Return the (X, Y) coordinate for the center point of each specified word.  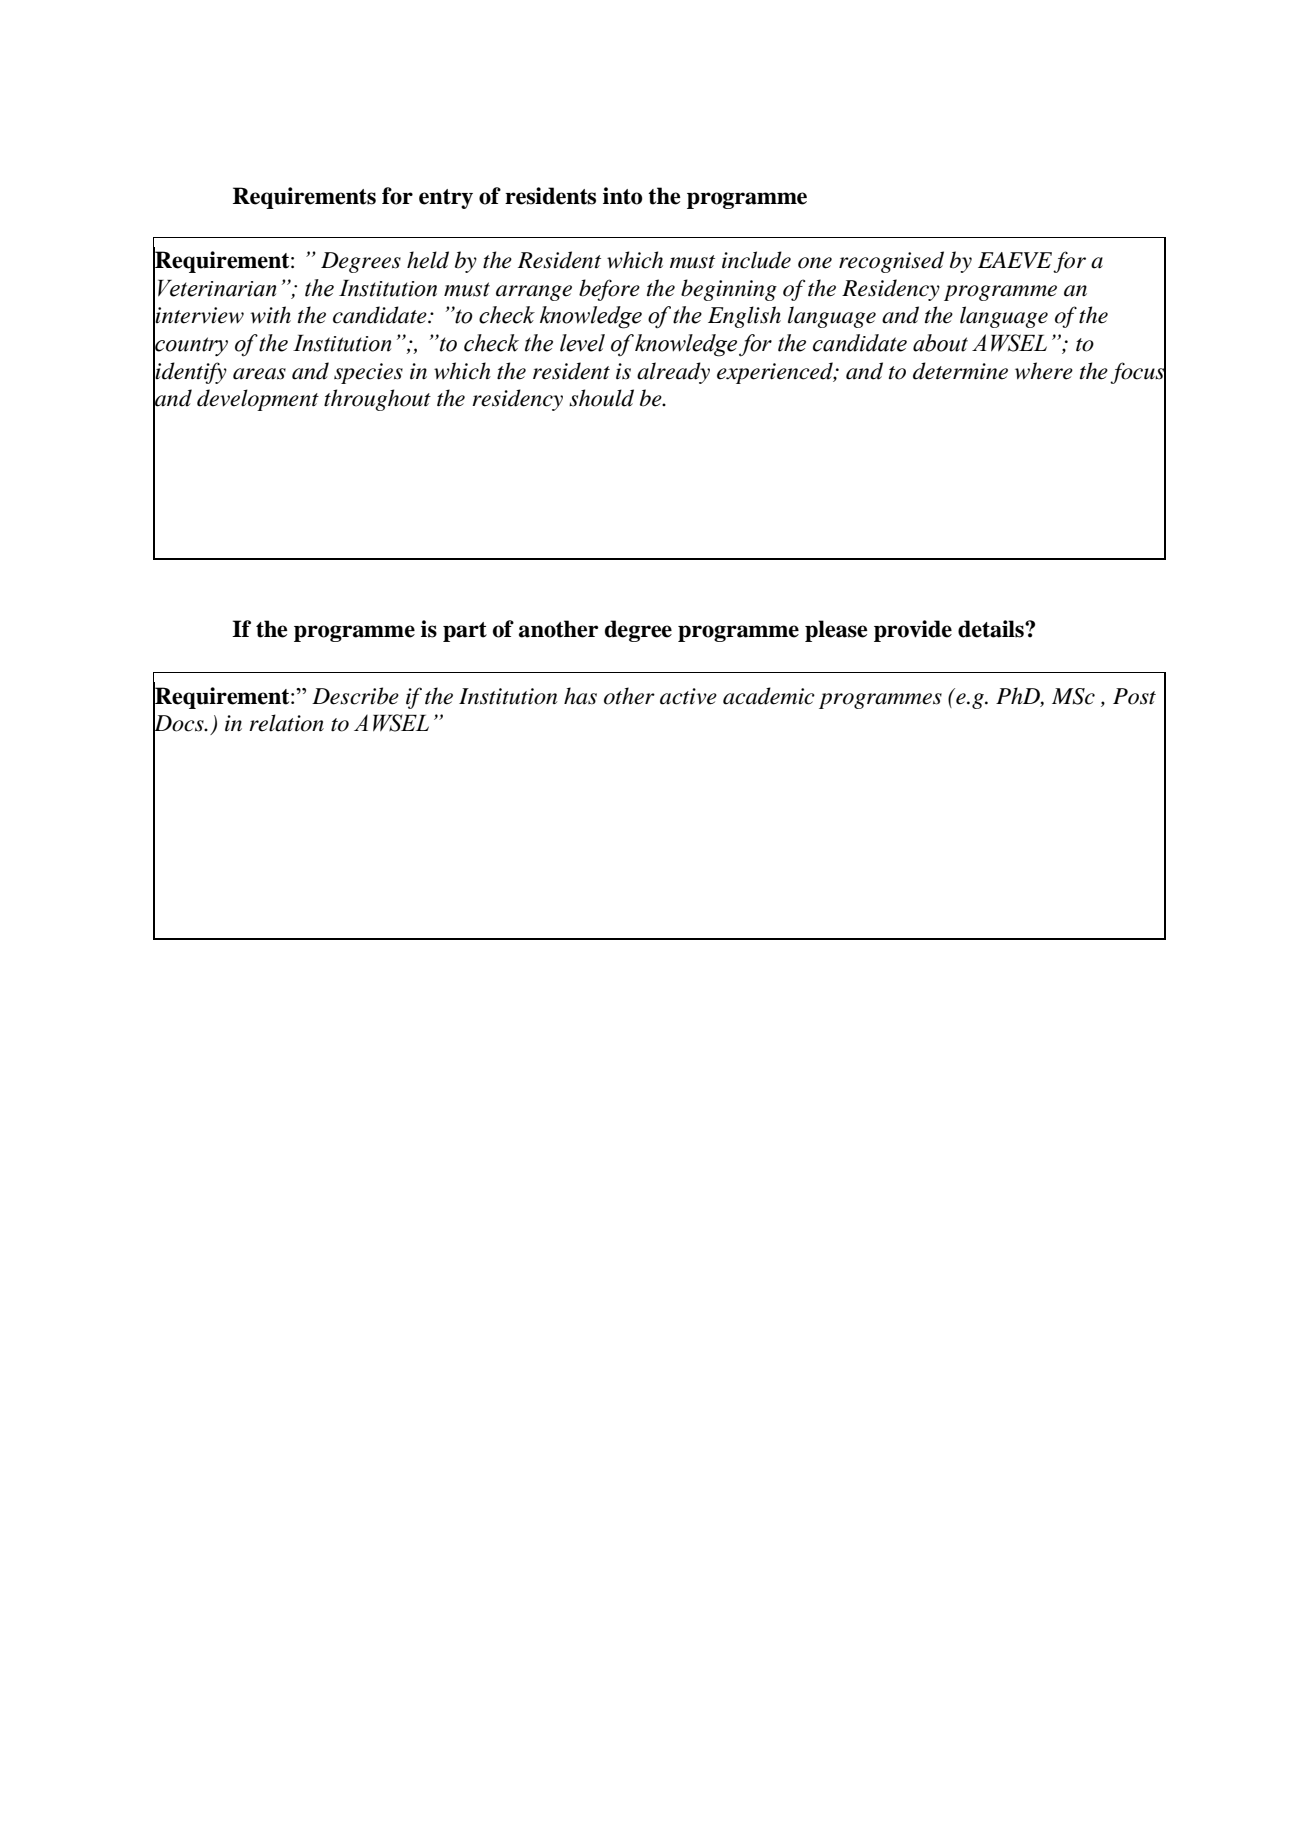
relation (286, 723)
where (1044, 371)
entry (446, 199)
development (258, 400)
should (601, 398)
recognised (891, 262)
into (623, 196)
